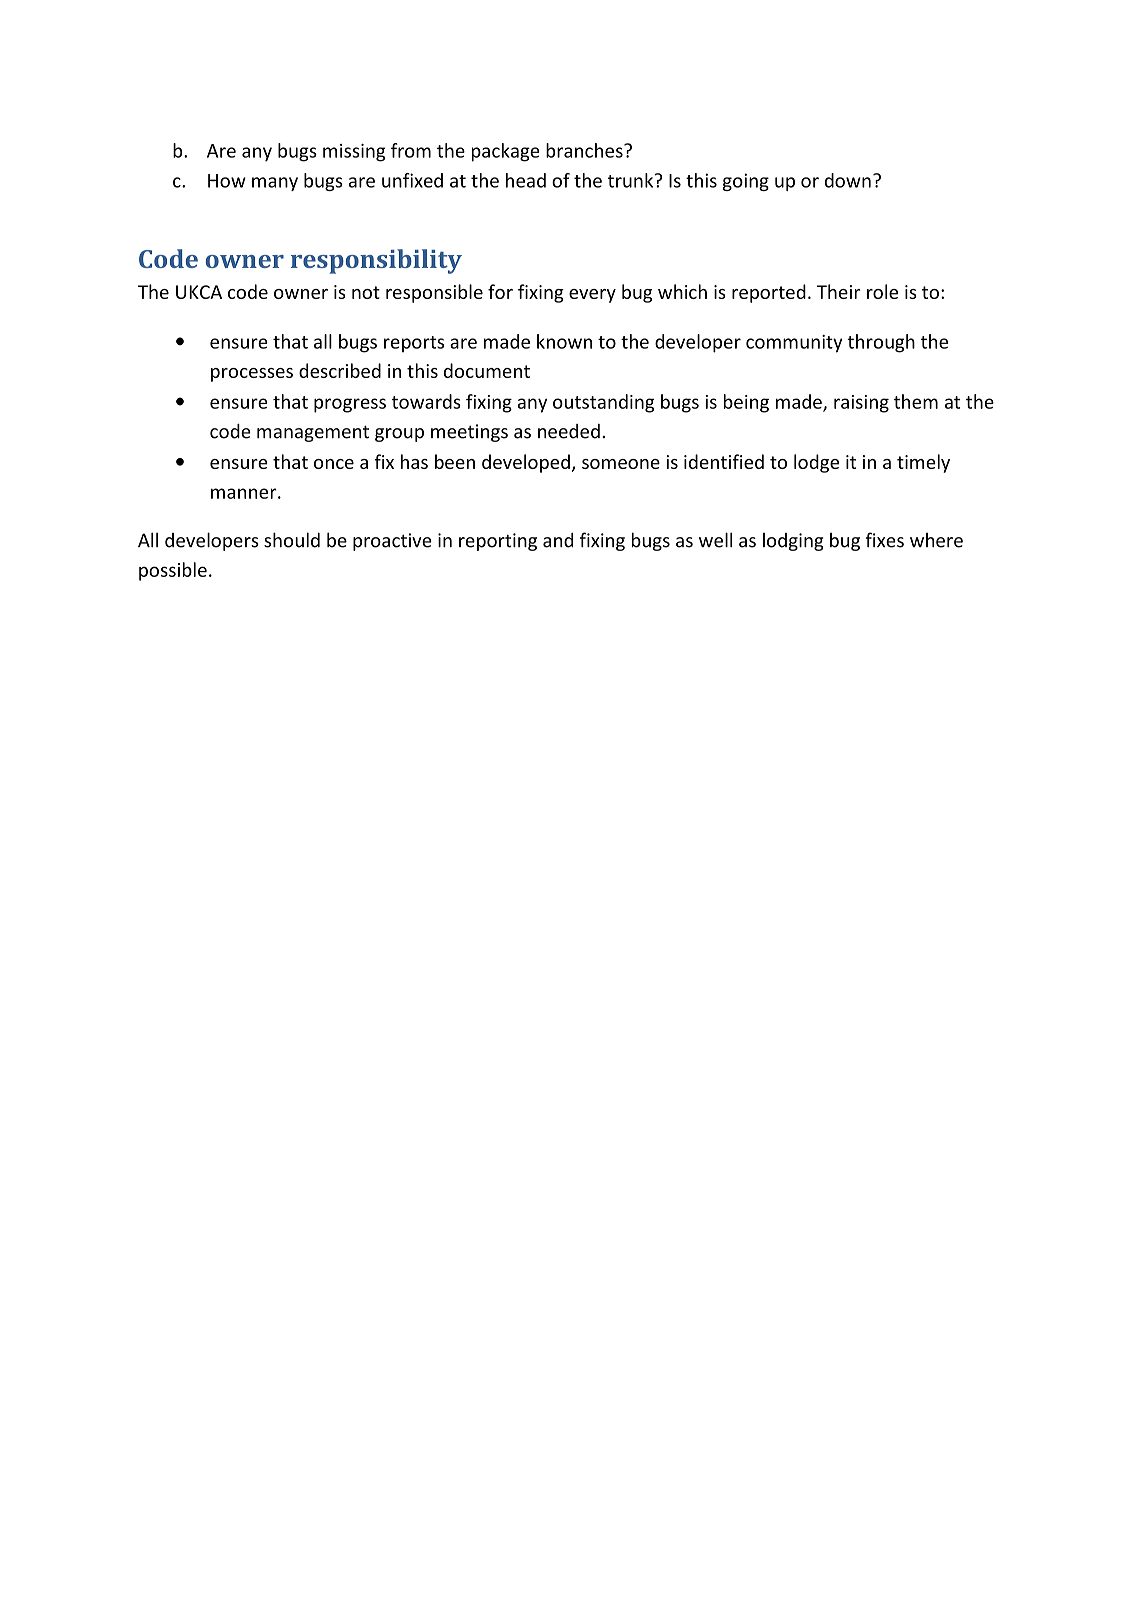  What do you see at coordinates (376, 261) in the image?
I see `responsibility` at bounding box center [376, 261].
